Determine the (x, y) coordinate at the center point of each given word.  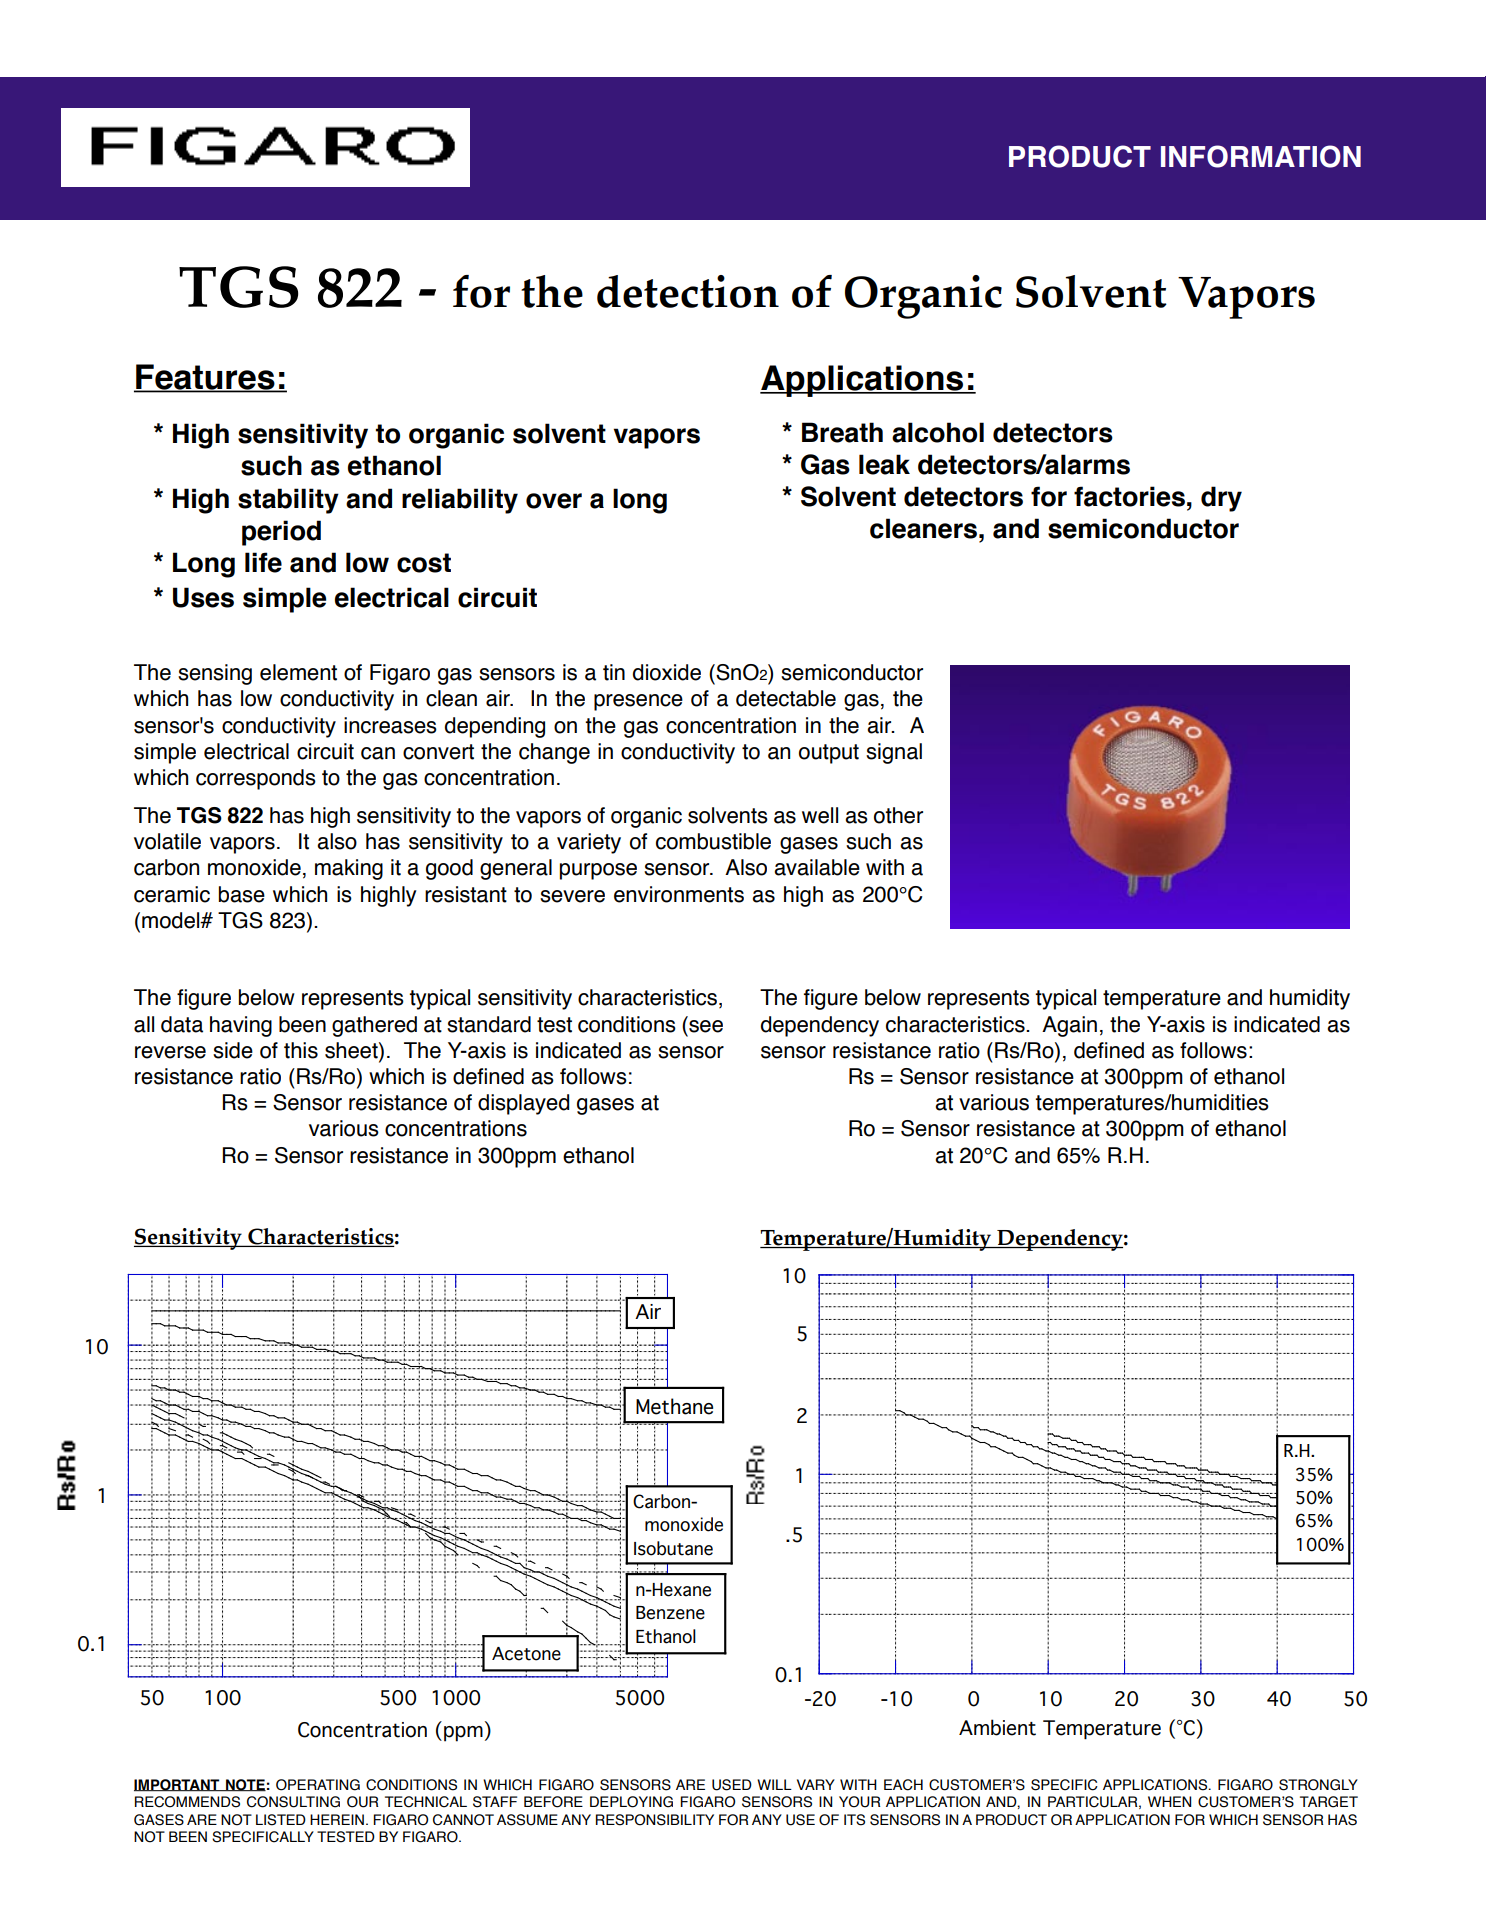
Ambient (997, 1727)
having (241, 1026)
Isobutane (673, 1548)
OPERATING (318, 1785)
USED (732, 1785)
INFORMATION (1261, 156)
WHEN (1169, 1801)
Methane (674, 1406)
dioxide (667, 672)
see (705, 1025)
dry (1221, 499)
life (263, 562)
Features (205, 378)
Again (1069, 1026)
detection (688, 291)
